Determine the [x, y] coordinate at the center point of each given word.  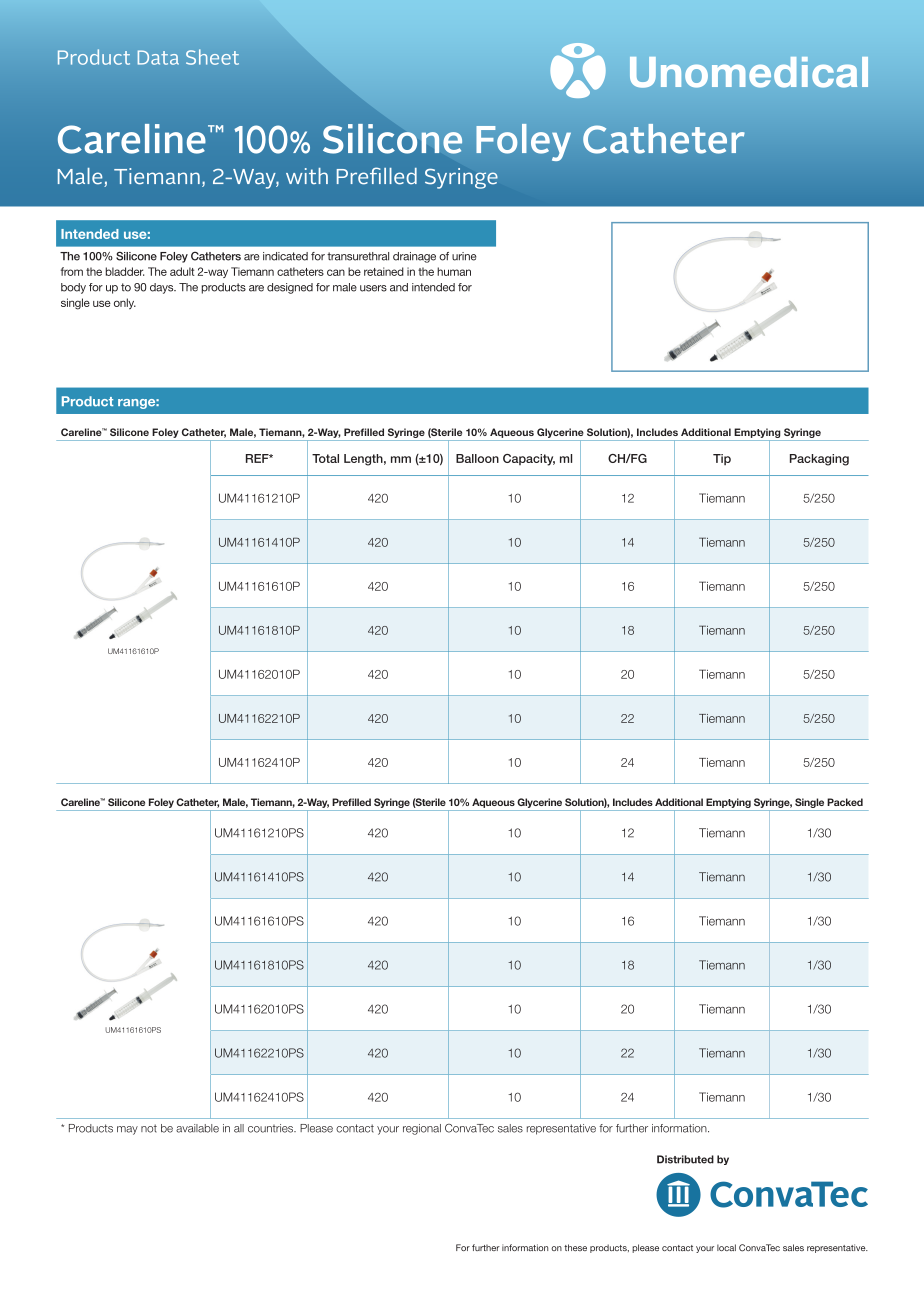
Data [158, 57]
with [307, 176]
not [149, 1128]
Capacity [529, 460]
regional [422, 1129]
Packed [845, 802]
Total [325, 458]
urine [464, 256]
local [726, 1247]
